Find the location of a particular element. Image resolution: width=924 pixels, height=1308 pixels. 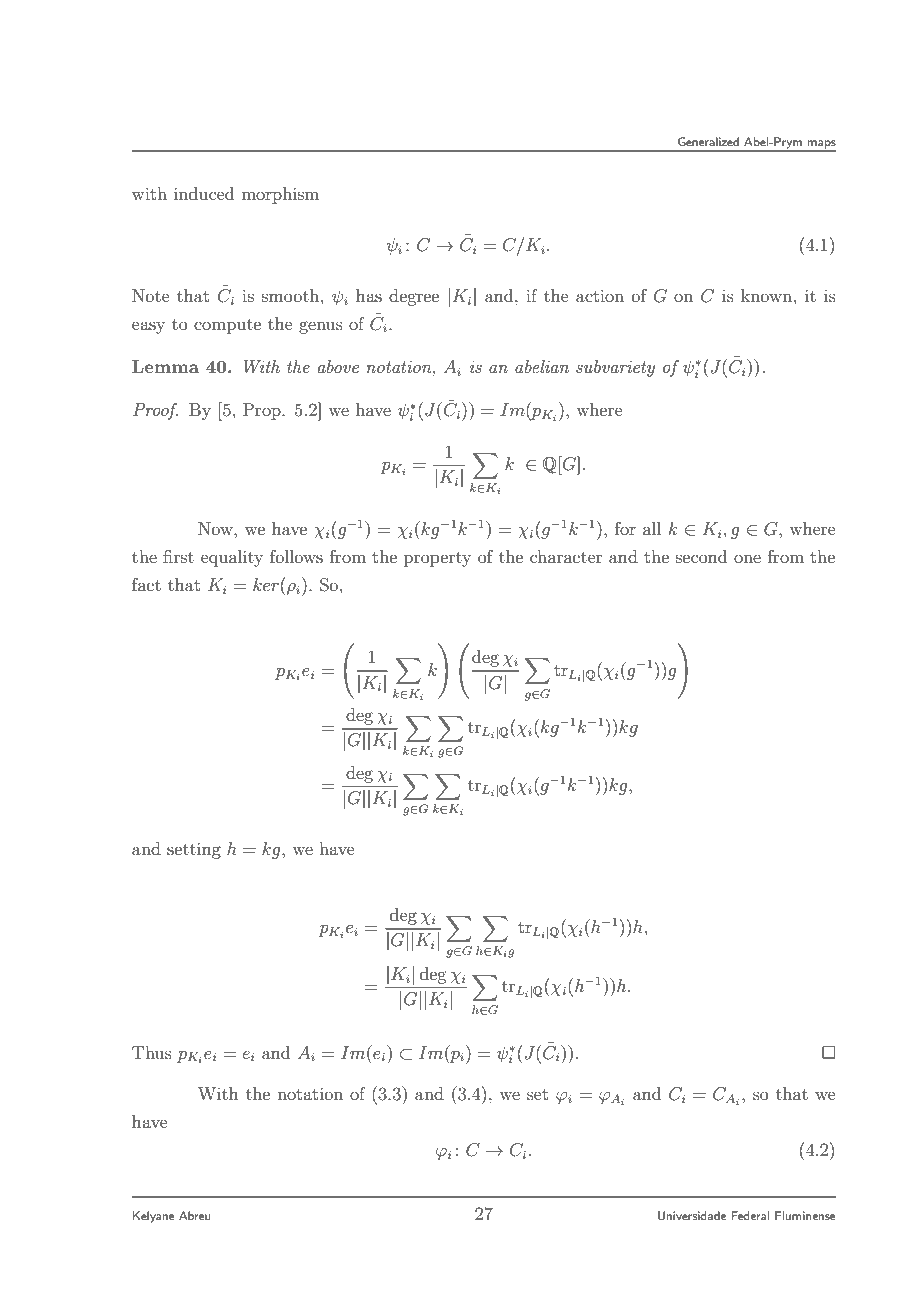

character is located at coordinates (566, 556).
